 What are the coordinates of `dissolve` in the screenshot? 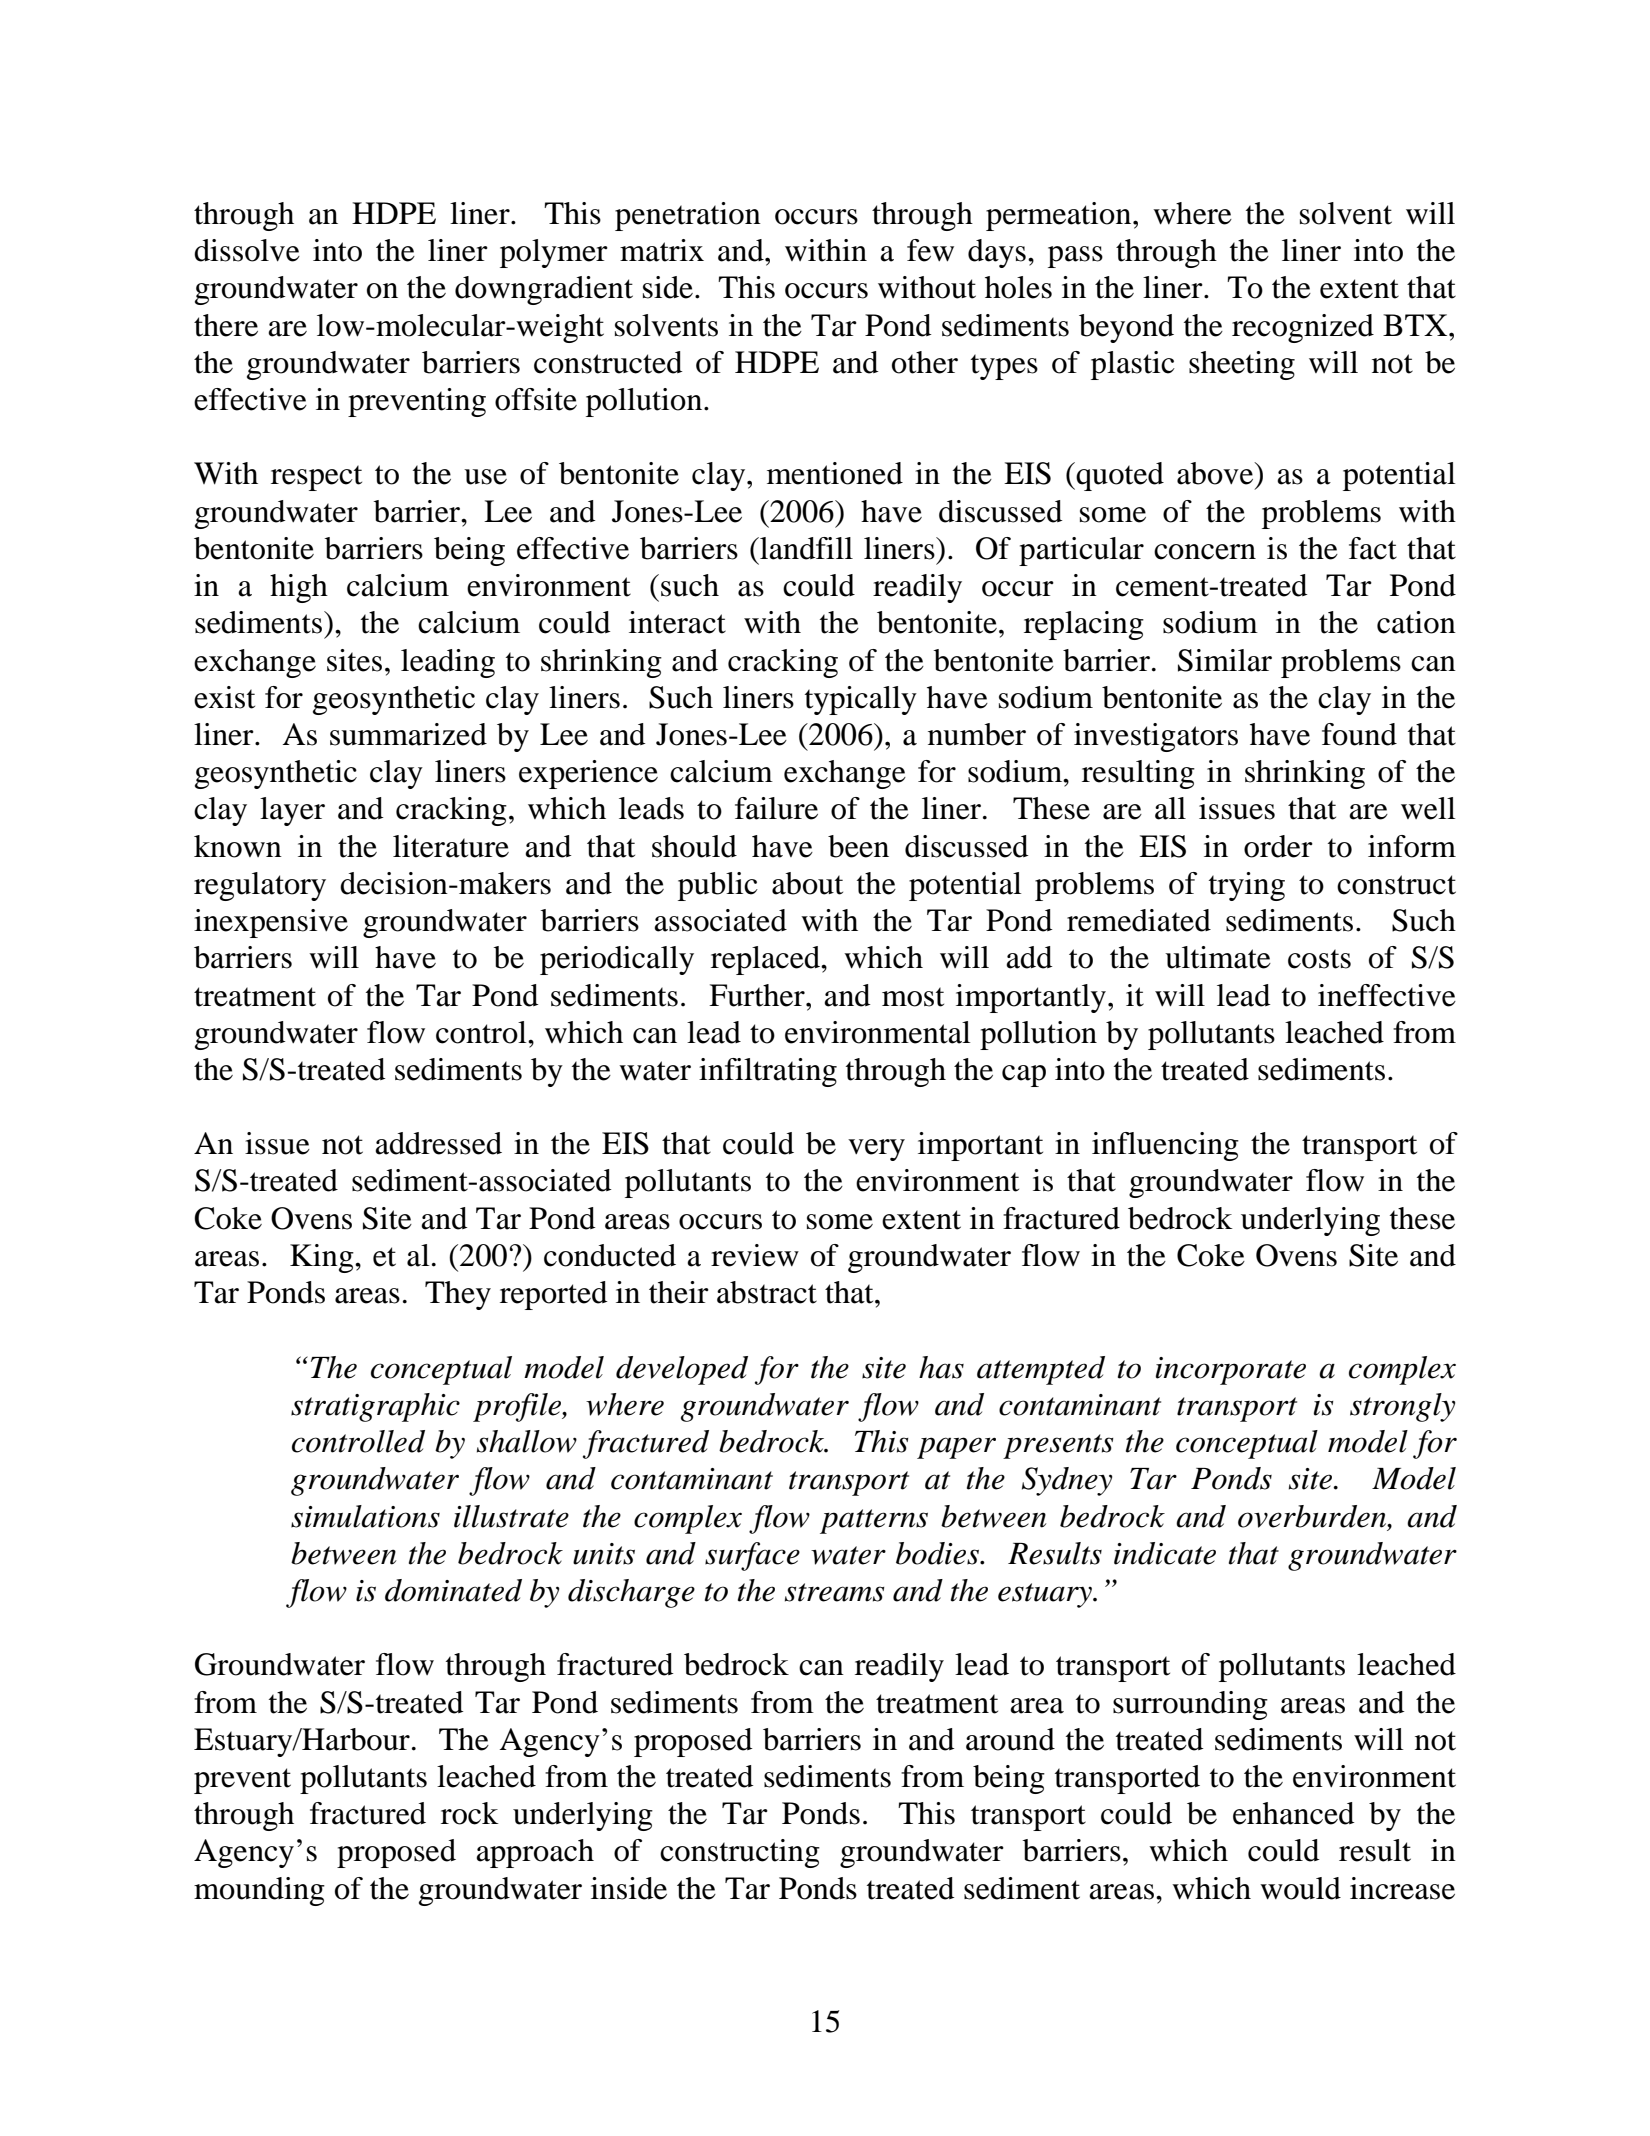 It's located at (247, 250).
